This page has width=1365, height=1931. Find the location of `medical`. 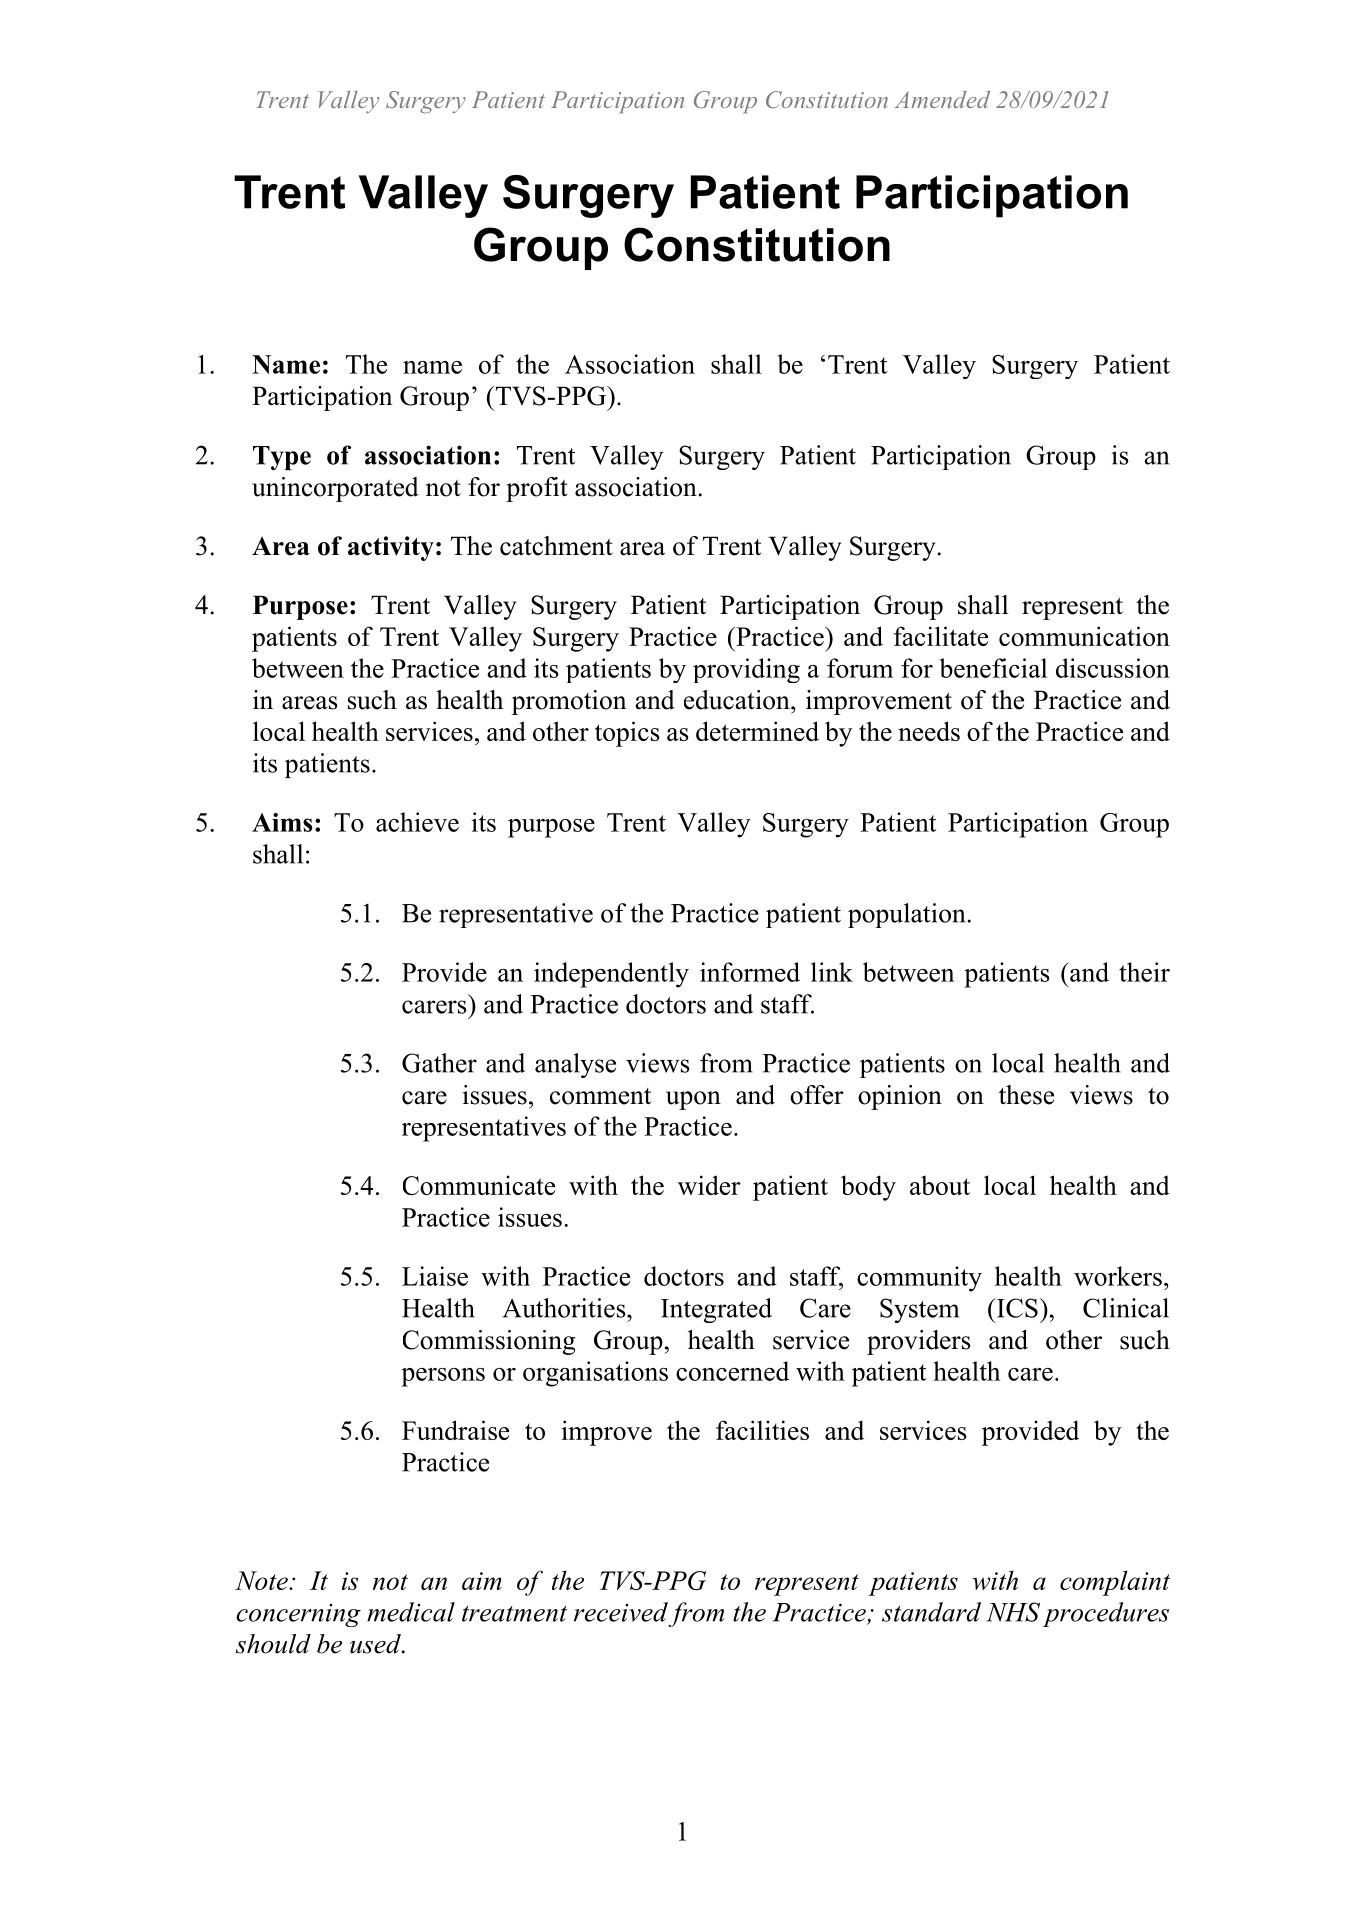

medical is located at coordinates (411, 1612).
